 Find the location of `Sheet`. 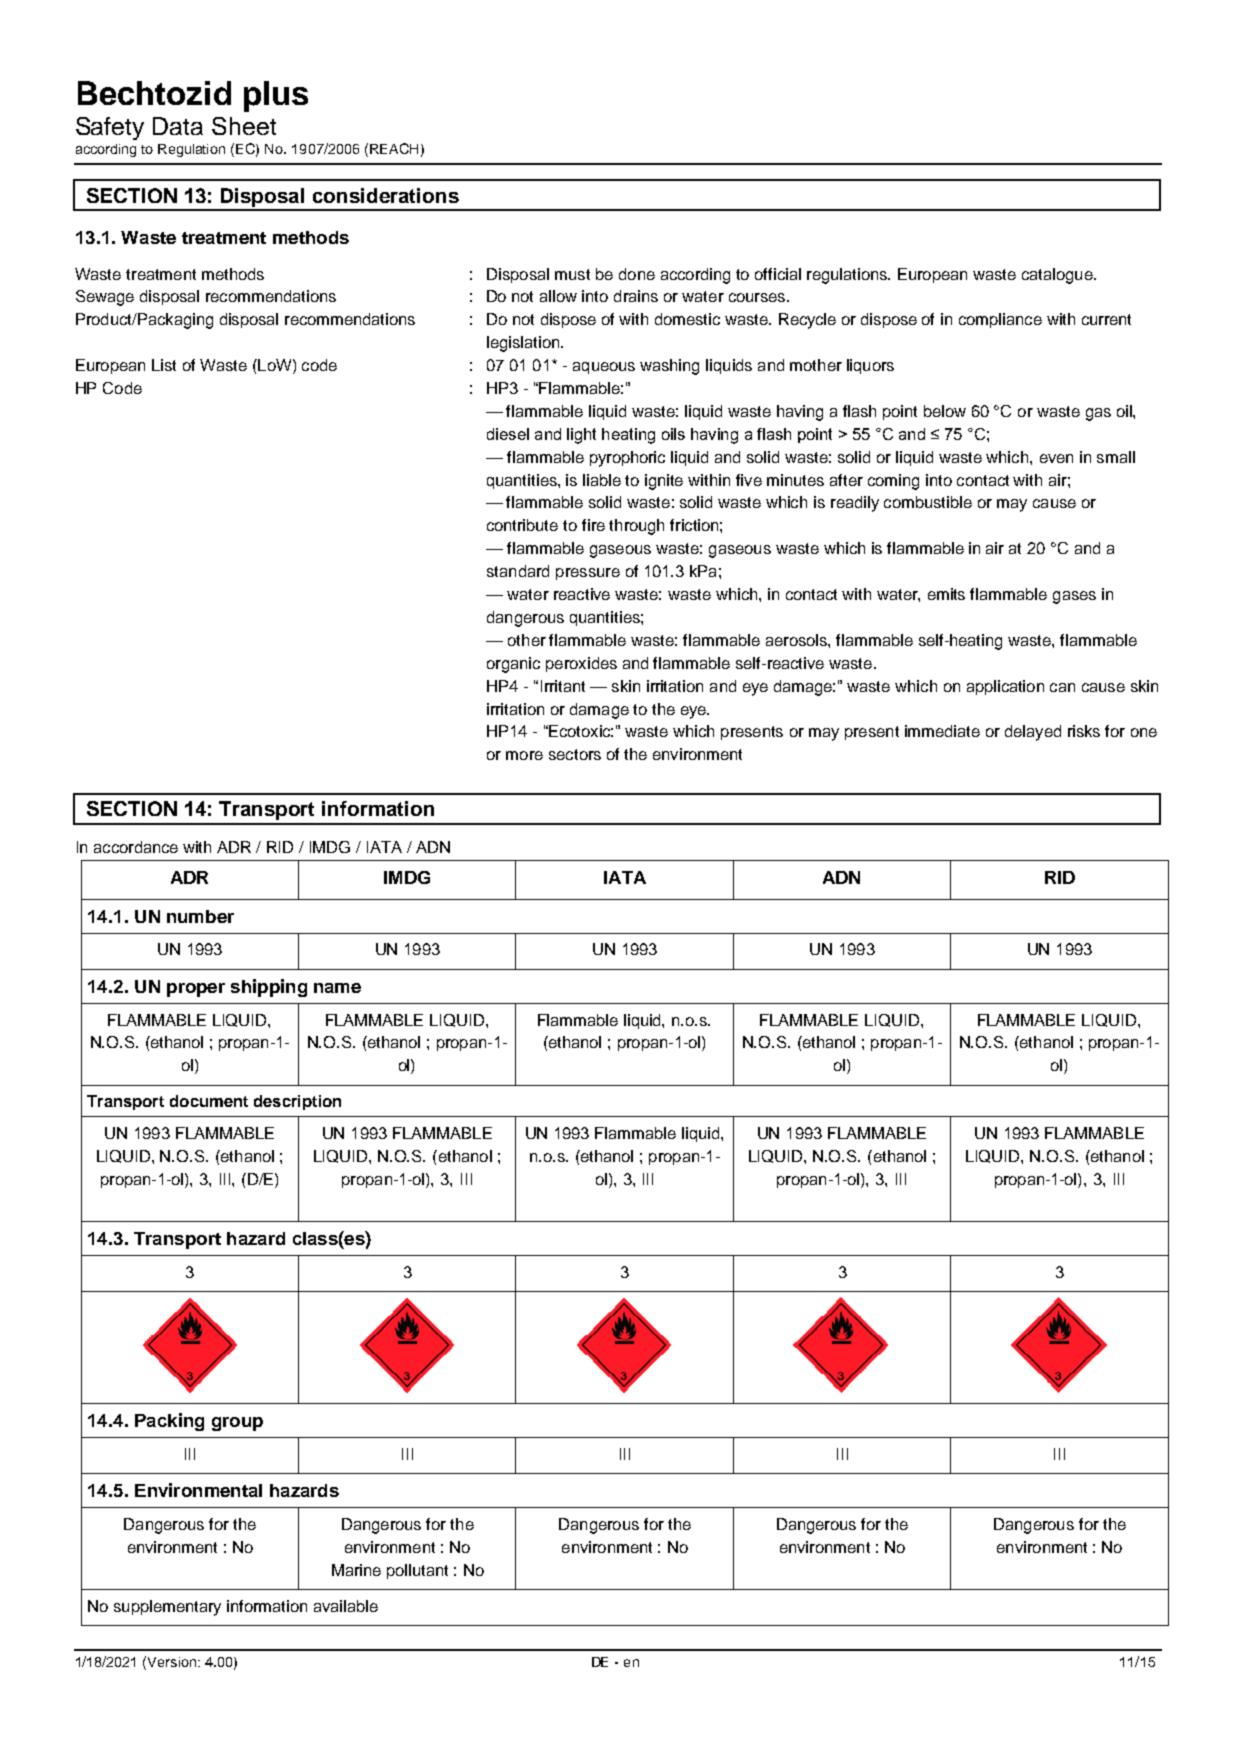

Sheet is located at coordinates (244, 126).
